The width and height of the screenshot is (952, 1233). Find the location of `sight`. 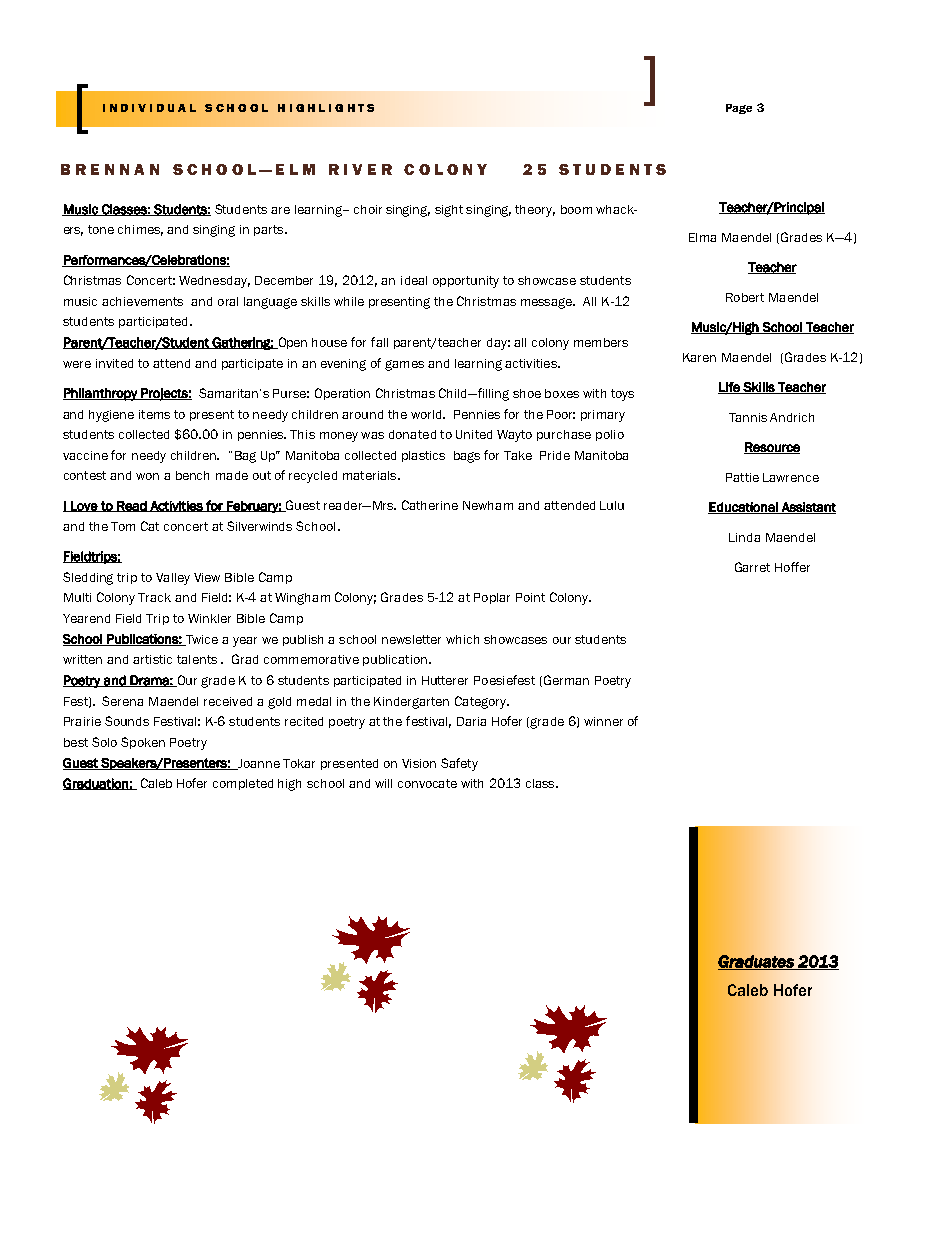

sight is located at coordinates (449, 211).
